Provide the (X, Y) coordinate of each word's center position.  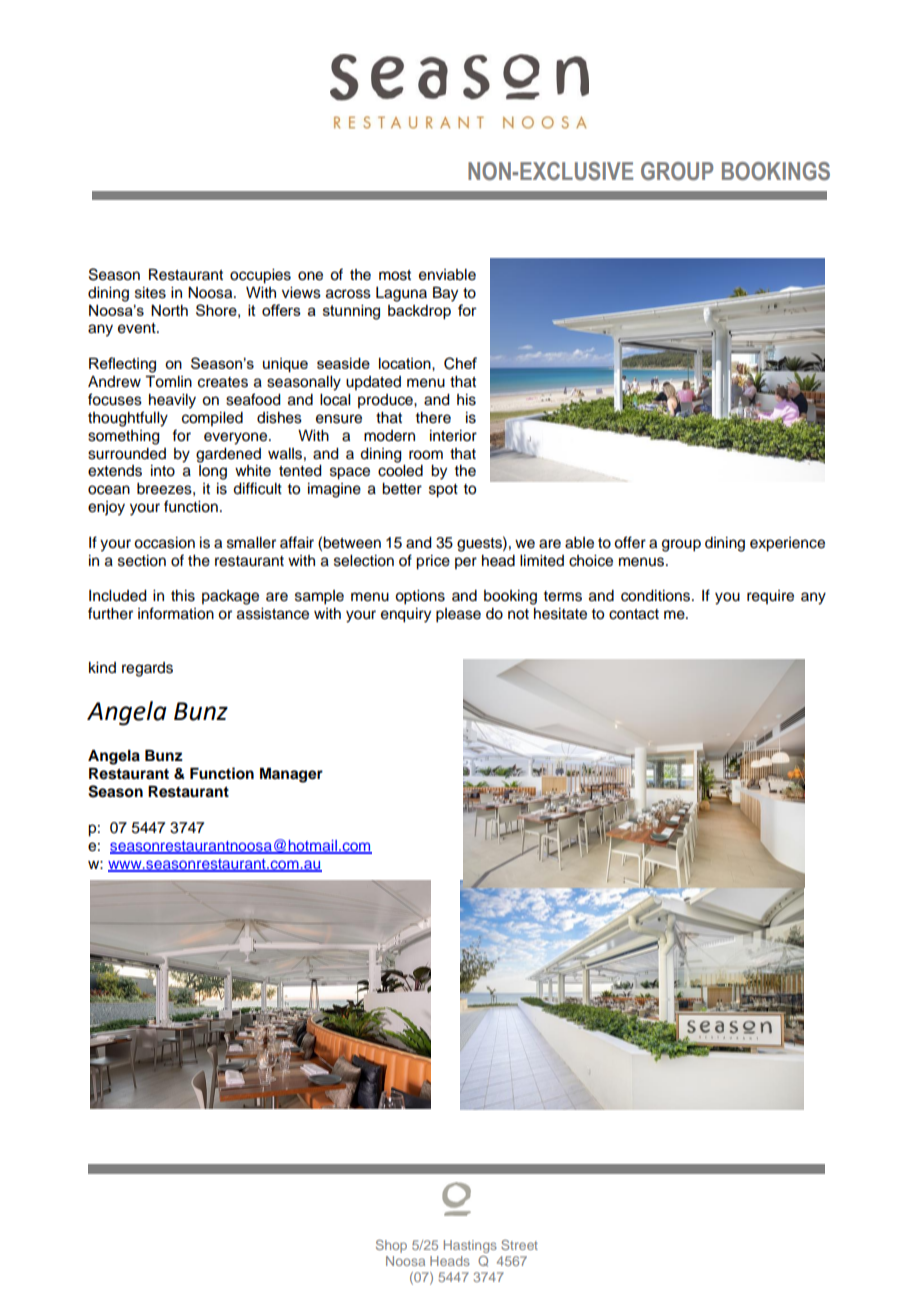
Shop (391, 1246)
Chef (460, 363)
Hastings (470, 1246)
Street (519, 1245)
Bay (445, 294)
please (458, 615)
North (169, 310)
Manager (291, 775)
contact (634, 614)
